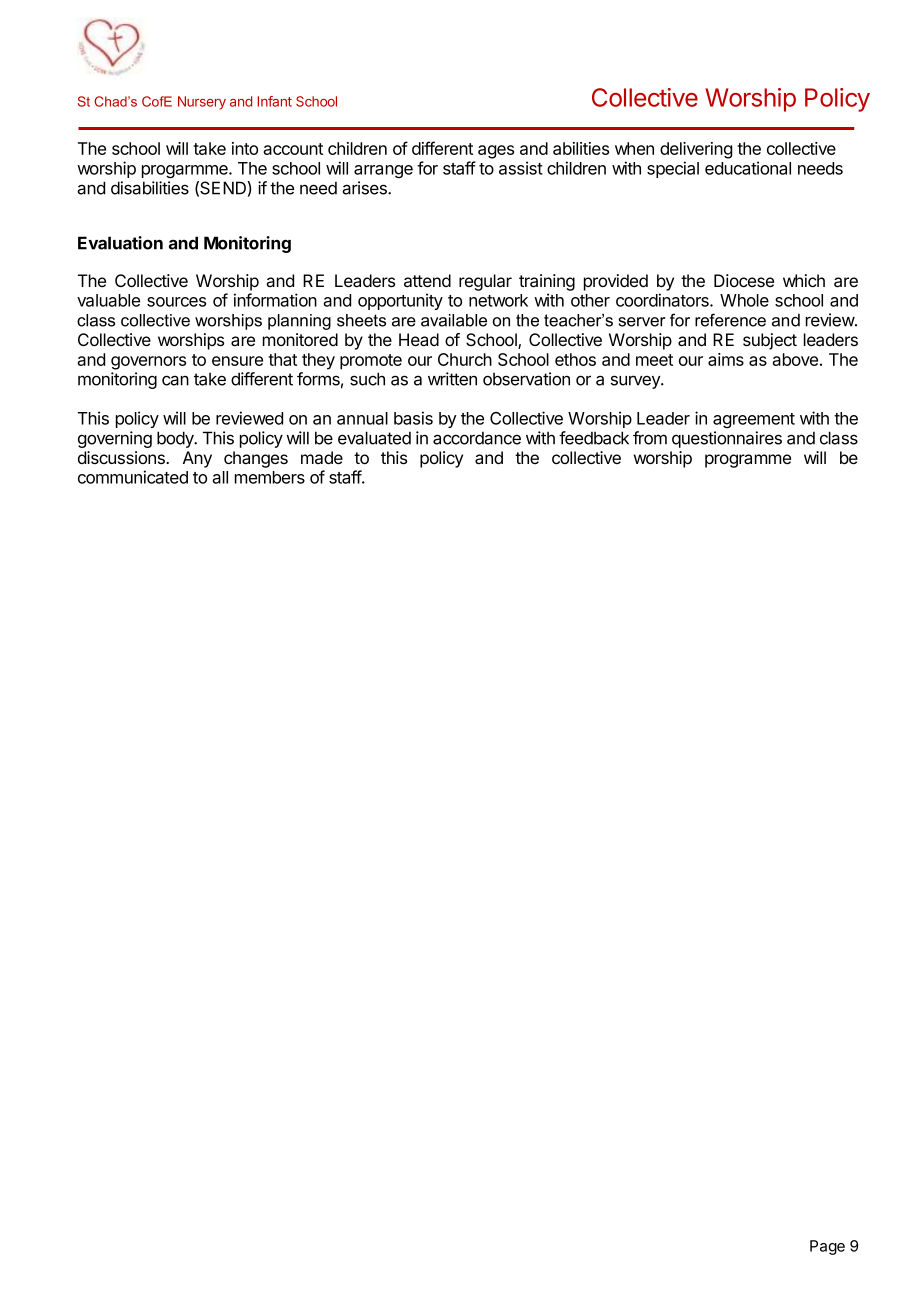 This document has height=1308, width=924. Describe the element at coordinates (270, 477) in the document. I see `members` at that location.
